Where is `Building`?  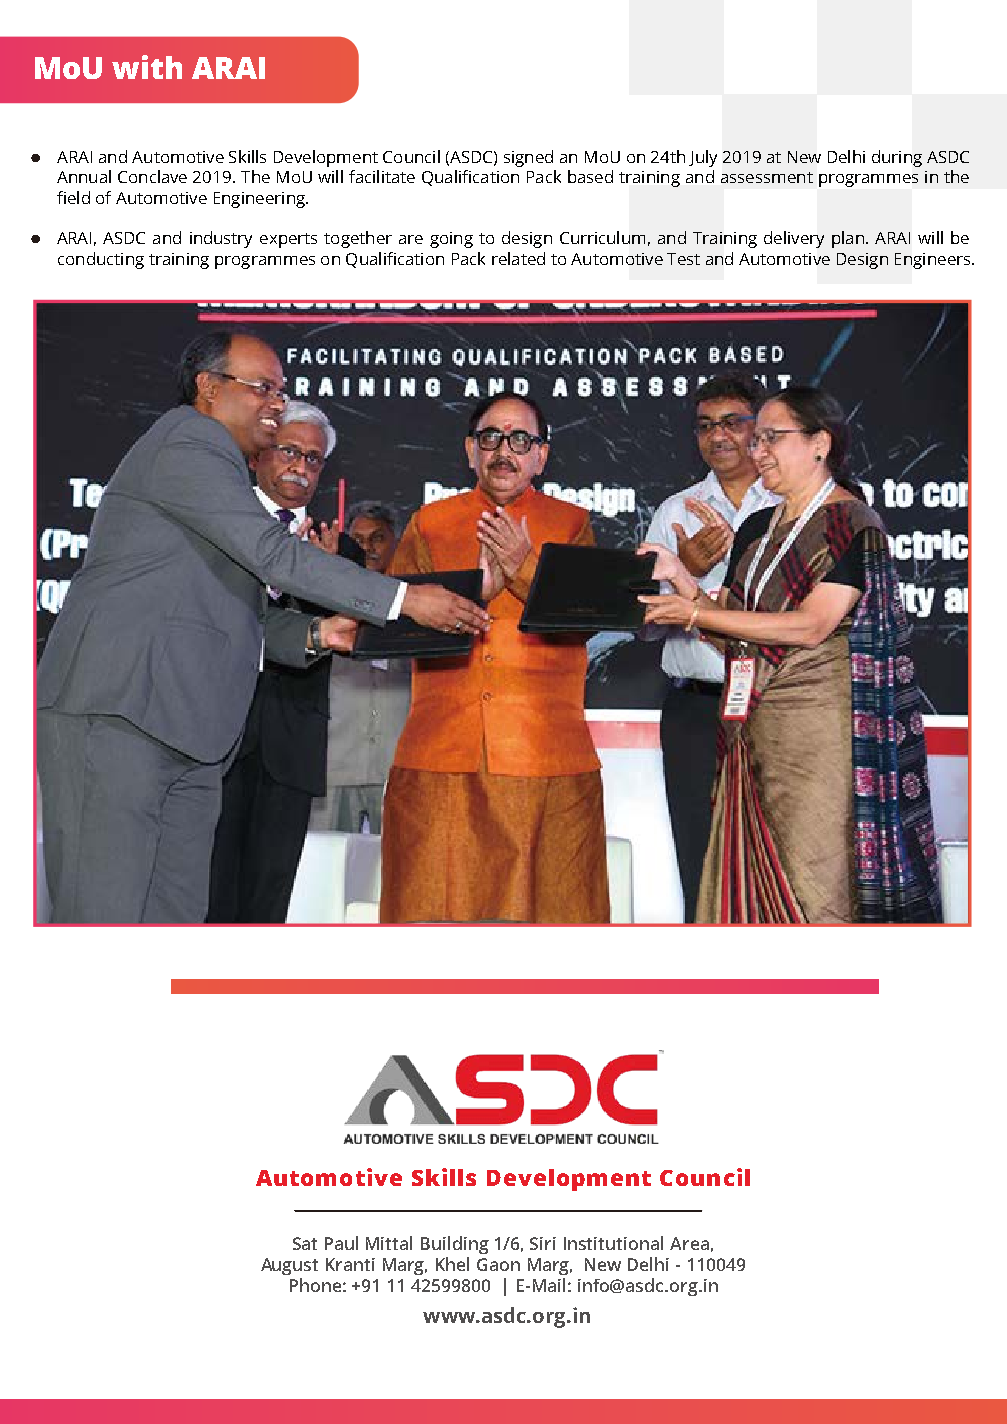
Building is located at coordinates (455, 1245).
